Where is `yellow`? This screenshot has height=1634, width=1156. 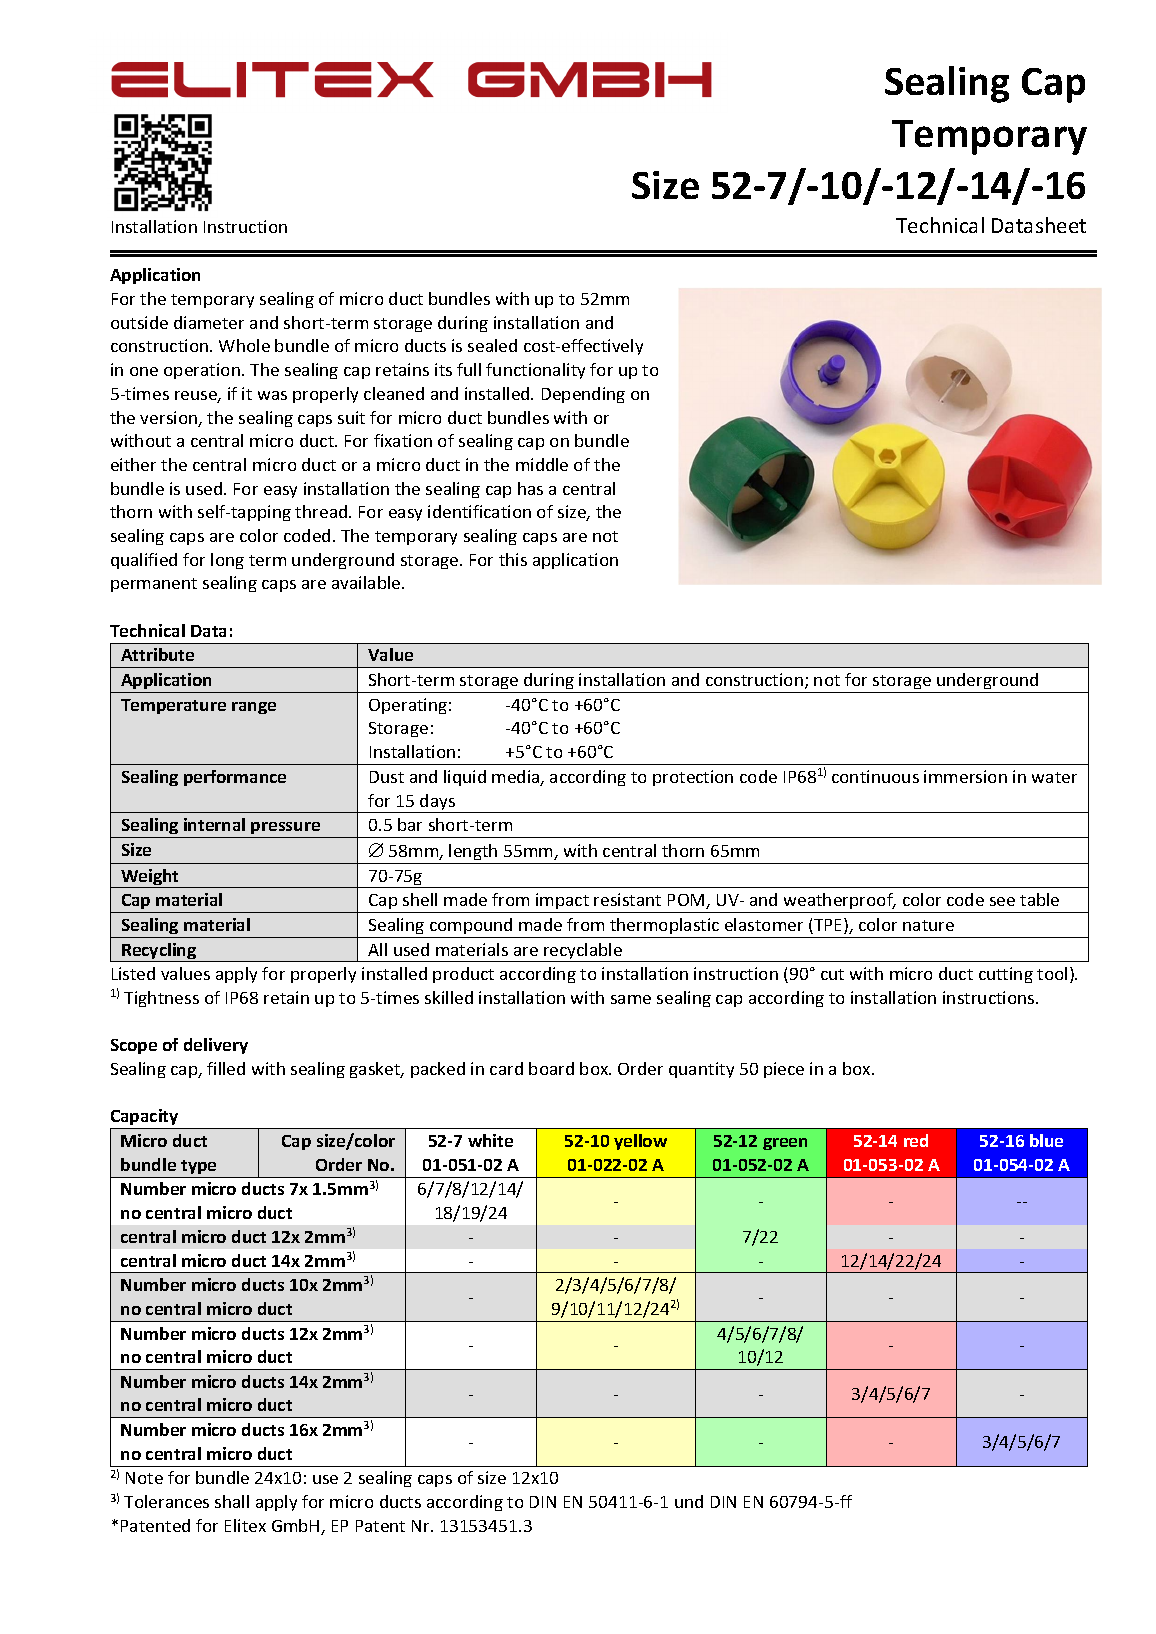 yellow is located at coordinates (640, 1142).
